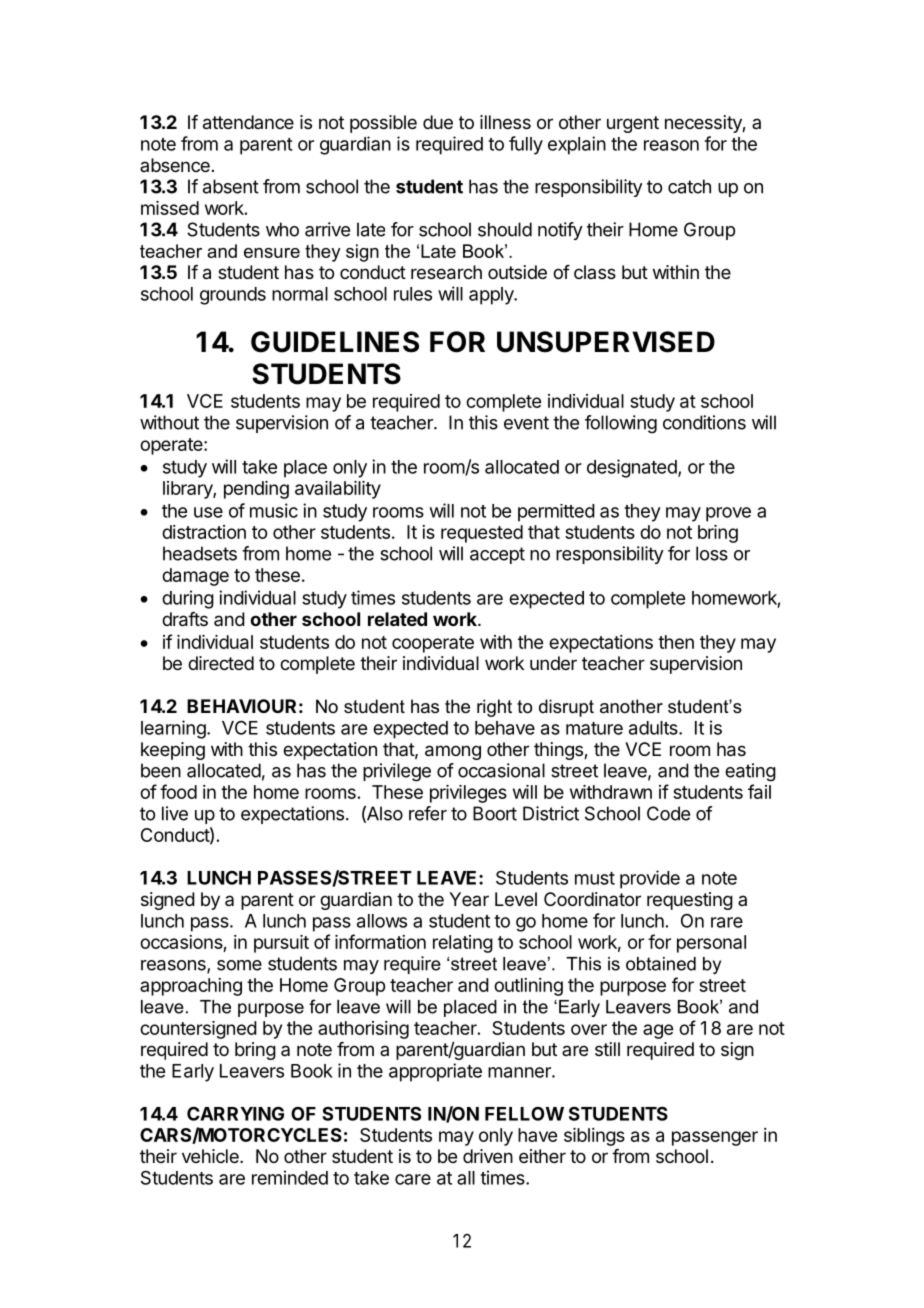 The width and height of the screenshot is (924, 1308). I want to click on then, so click(676, 642).
